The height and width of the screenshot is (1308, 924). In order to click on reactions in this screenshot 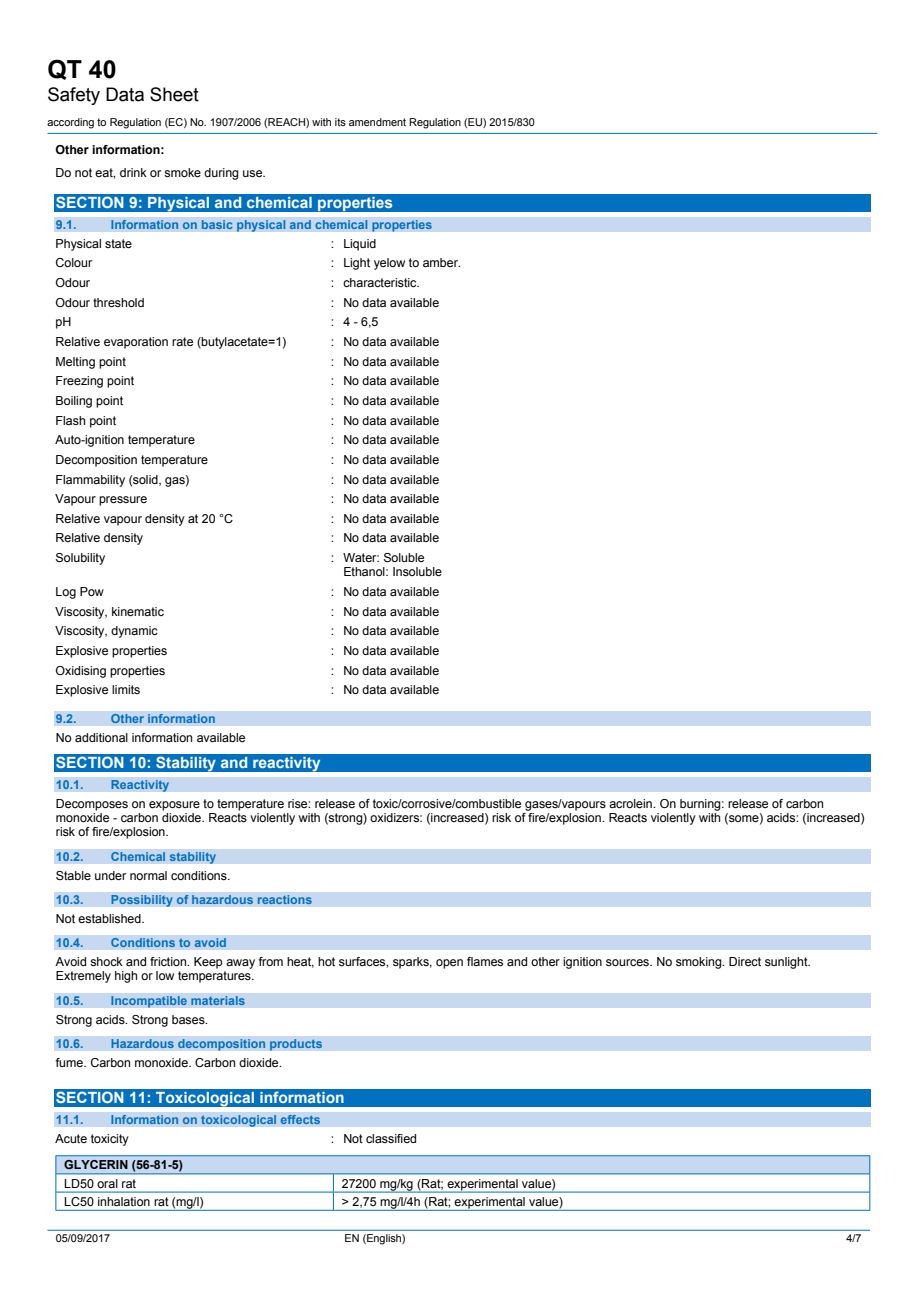, I will do `click(284, 900)`.
